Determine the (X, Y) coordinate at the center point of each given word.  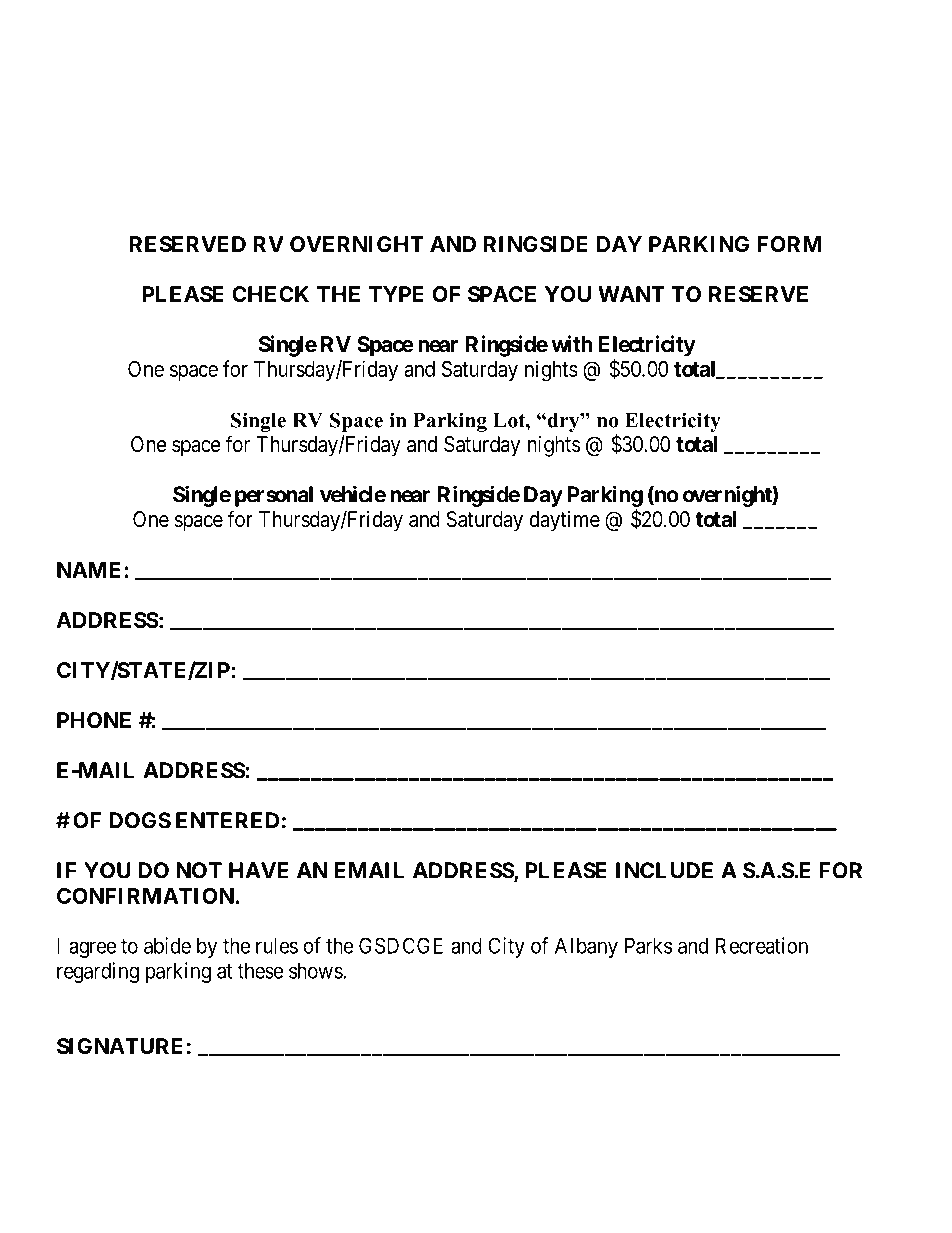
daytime (564, 521)
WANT (631, 294)
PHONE (94, 720)
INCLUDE (664, 870)
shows (316, 970)
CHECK (270, 294)
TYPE (396, 294)
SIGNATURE (120, 1046)
